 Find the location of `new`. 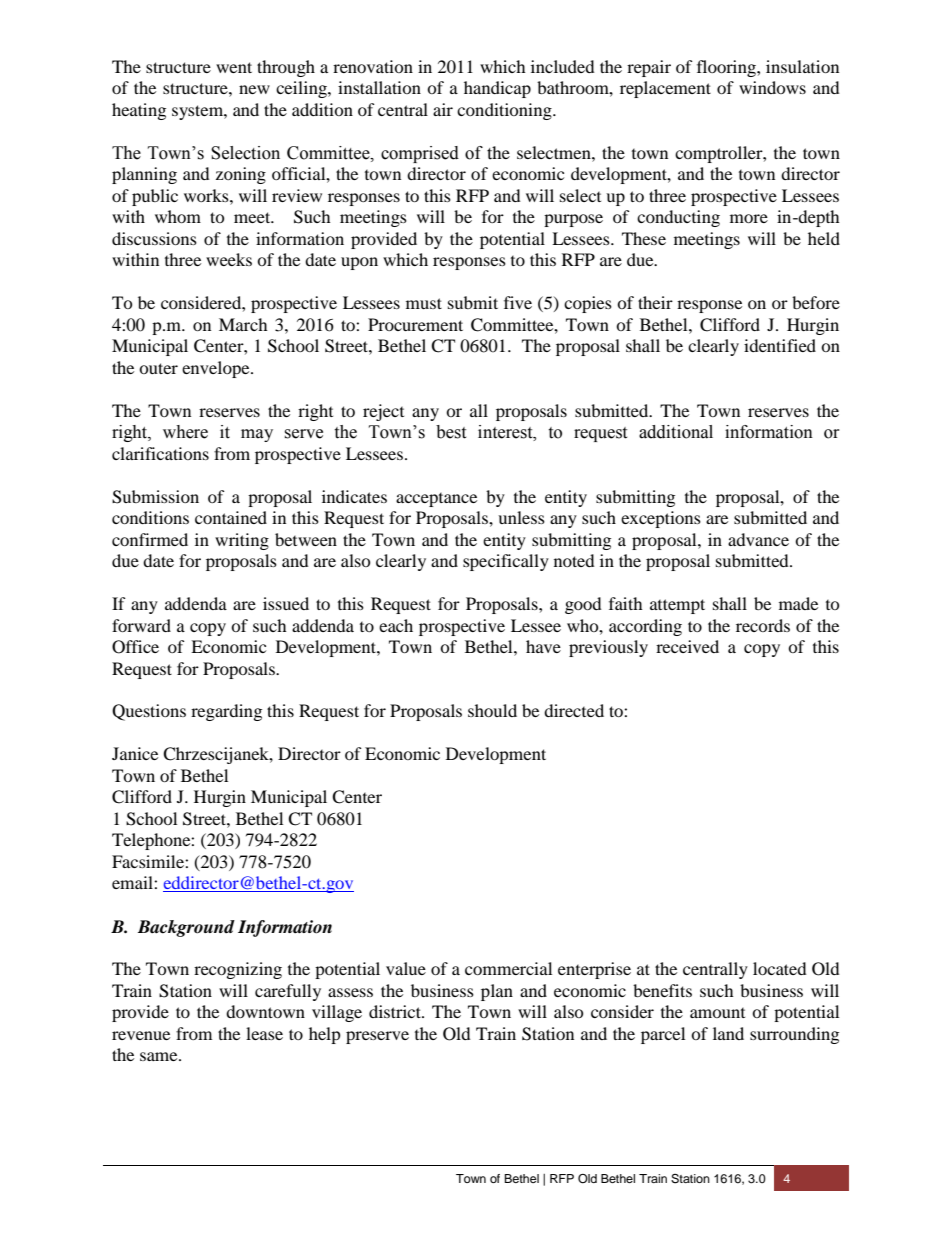

new is located at coordinates (254, 89).
